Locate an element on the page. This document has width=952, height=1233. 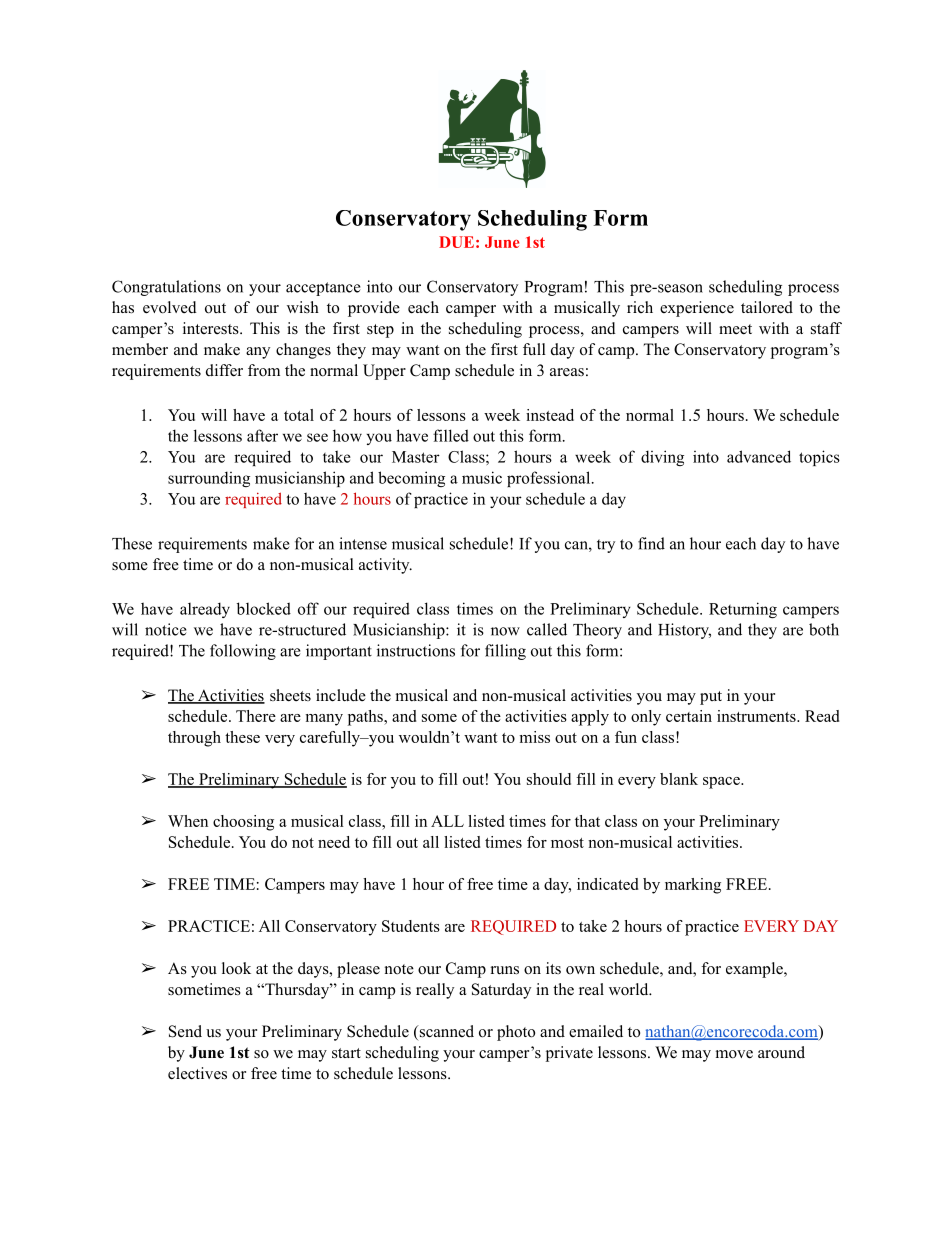
photo is located at coordinates (516, 1033).
